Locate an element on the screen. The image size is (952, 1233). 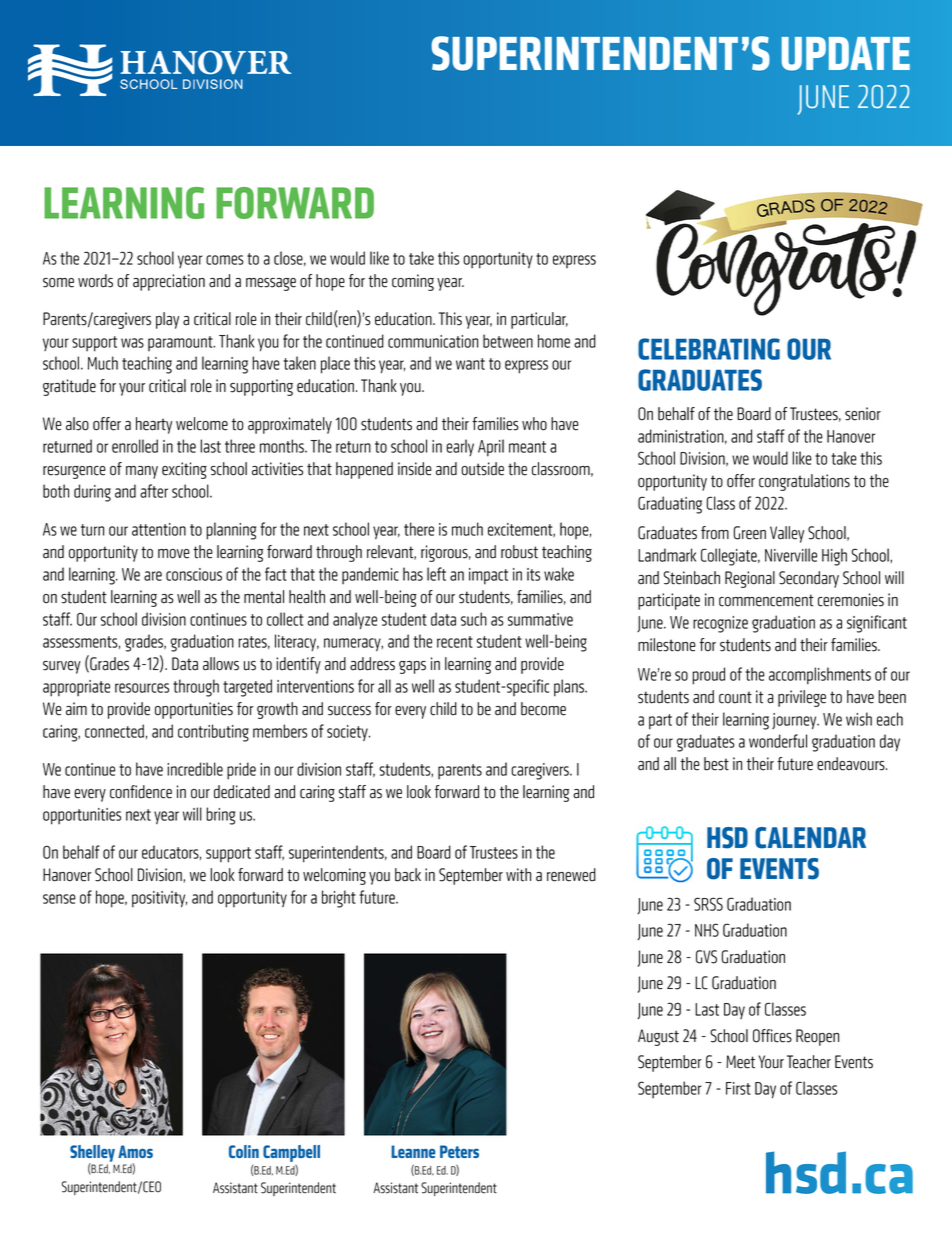
want is located at coordinates (470, 364).
